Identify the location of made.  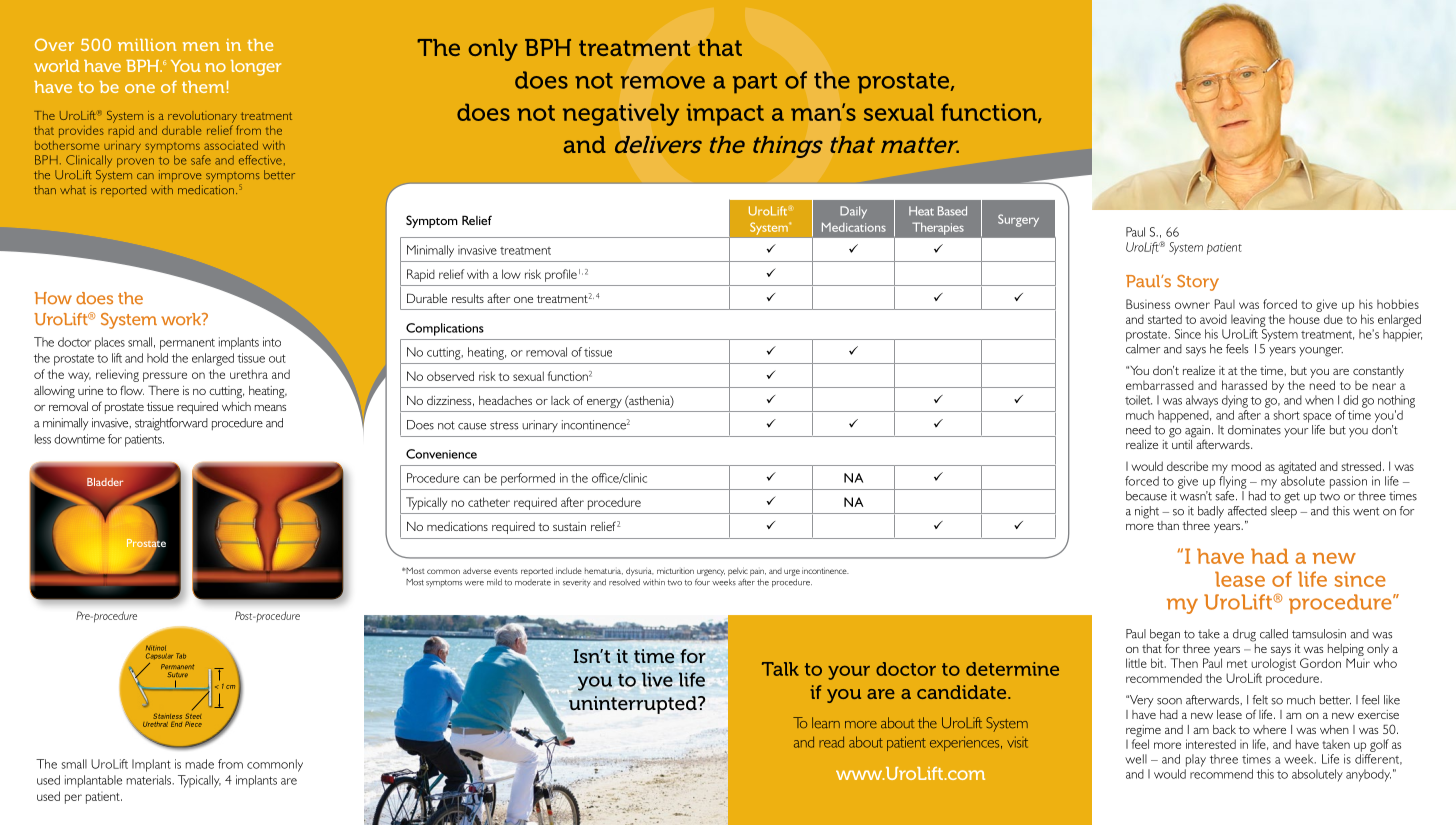
(200, 764).
